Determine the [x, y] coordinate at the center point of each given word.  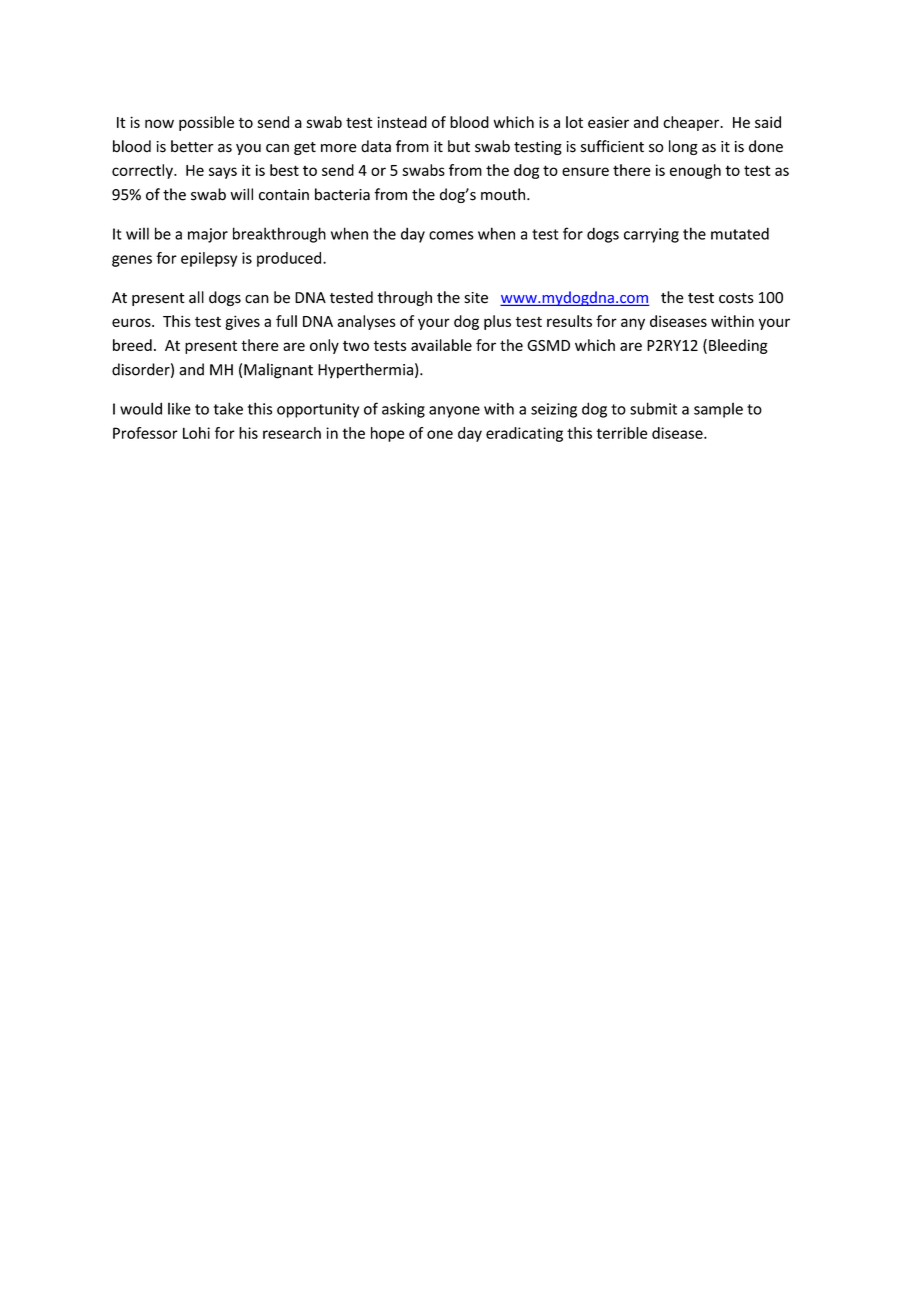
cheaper [692, 123]
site [476, 298]
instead [402, 122]
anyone [454, 412]
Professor [145, 433]
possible [206, 123]
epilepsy [209, 259]
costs [736, 298]
